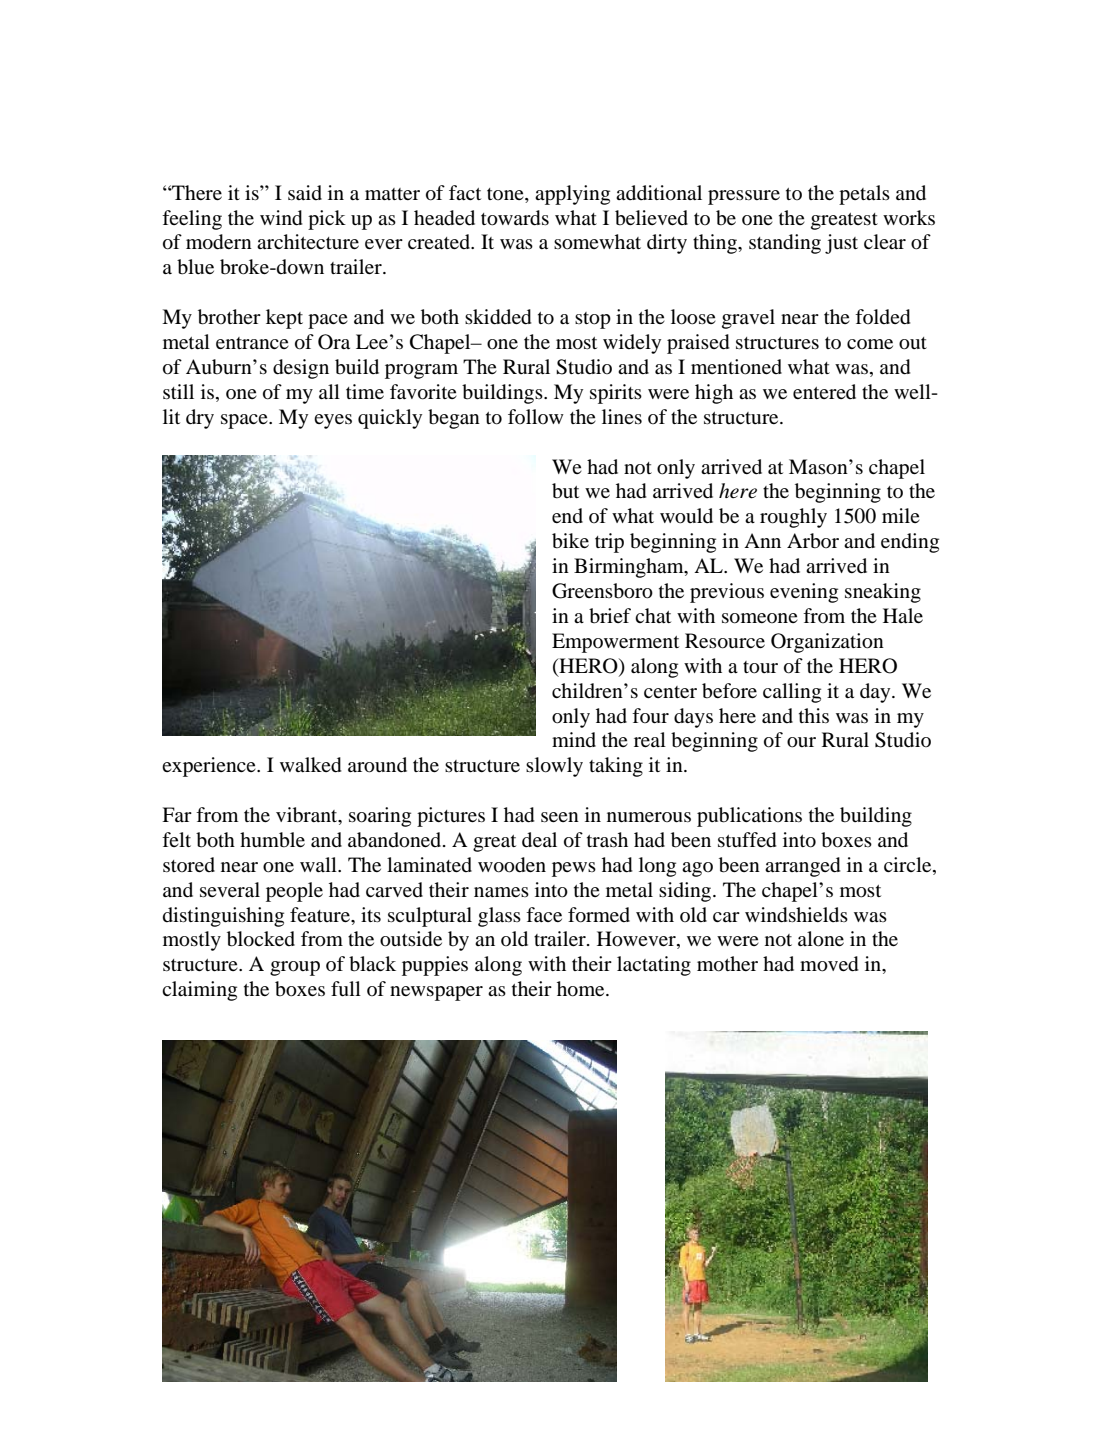  What do you see at coordinates (305, 192) in the screenshot?
I see `said` at bounding box center [305, 192].
